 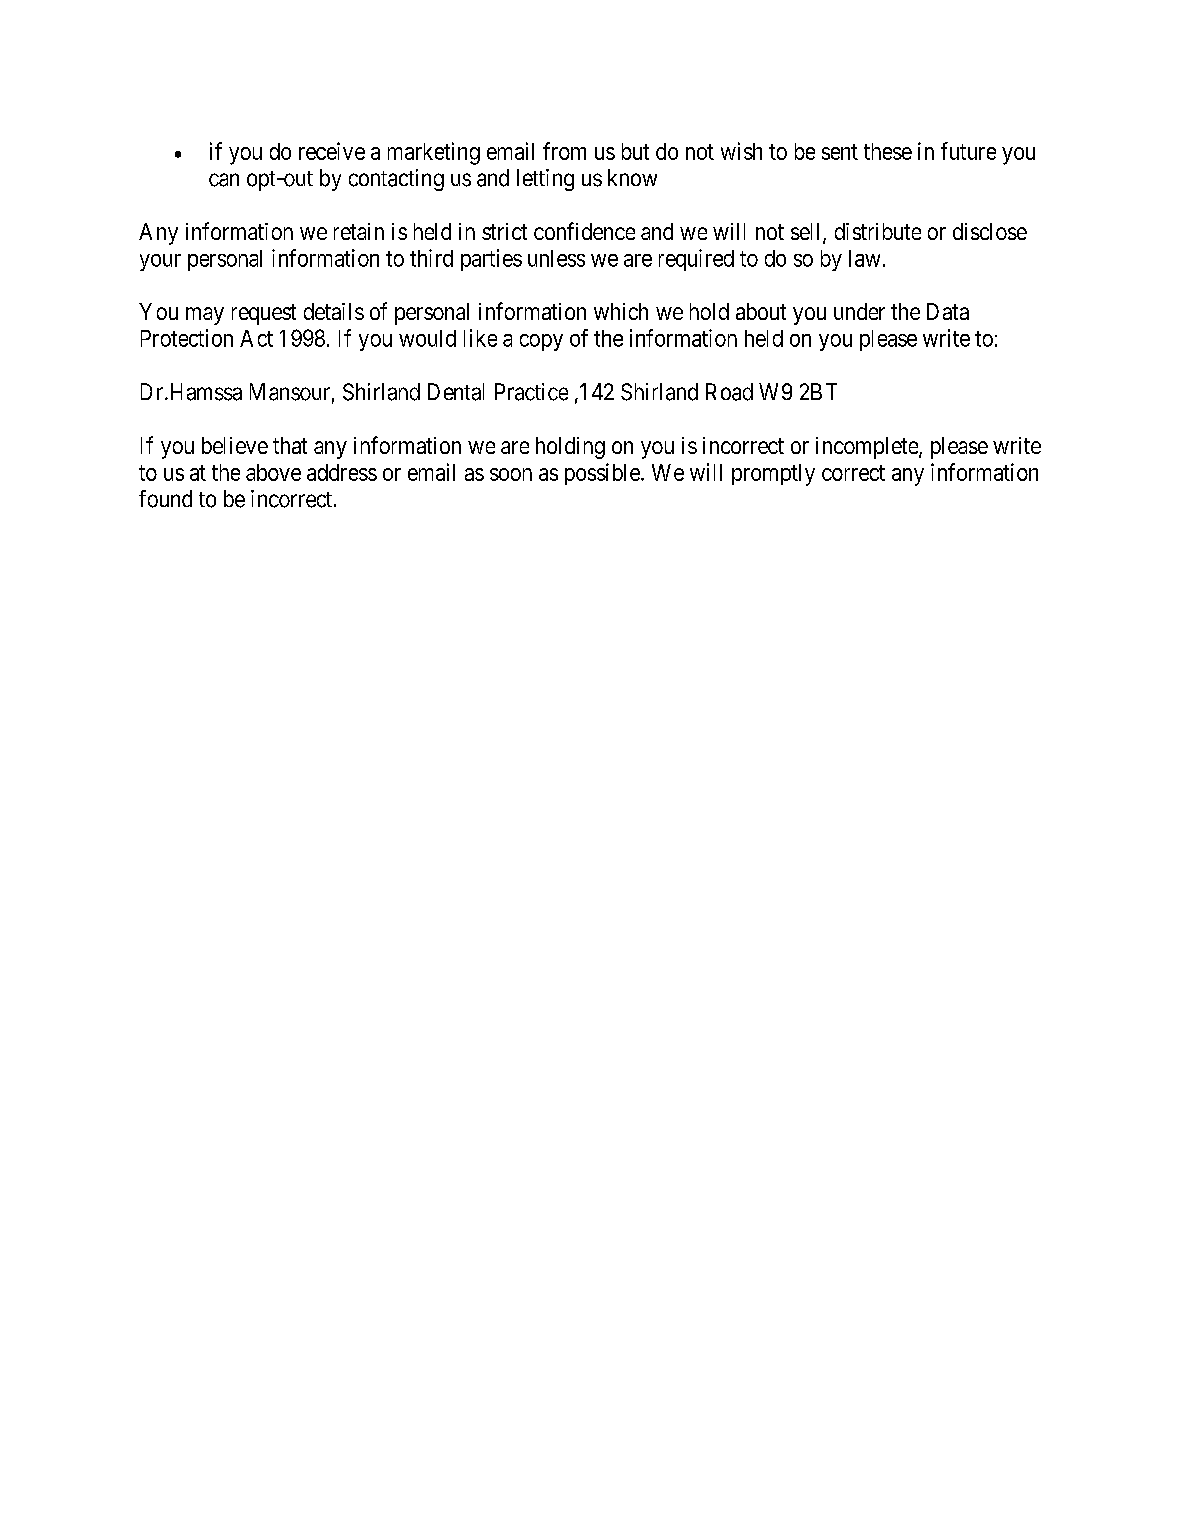 What do you see at coordinates (541, 342) in the screenshot?
I see `copy` at bounding box center [541, 342].
